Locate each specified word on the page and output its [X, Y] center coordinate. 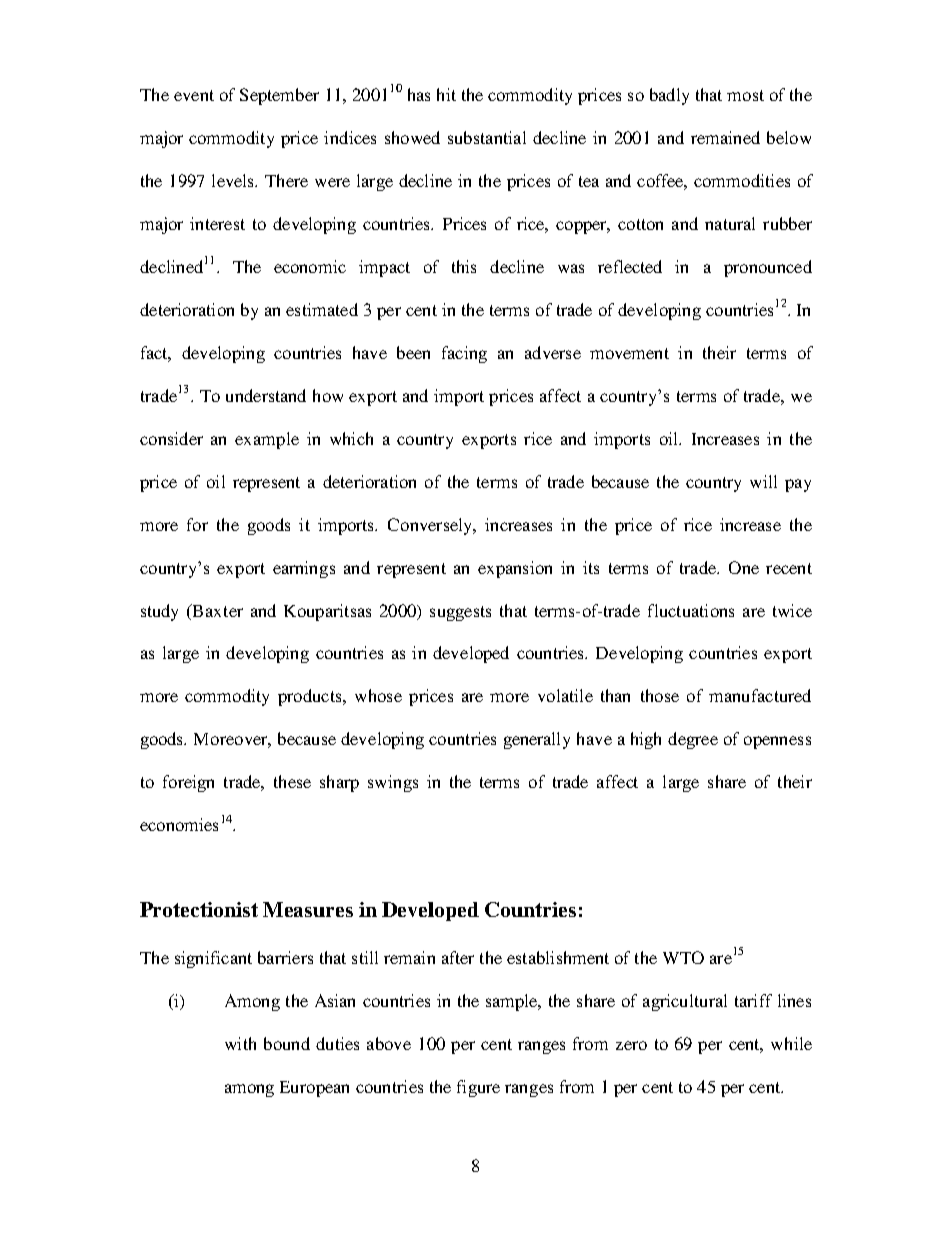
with [240, 1043]
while [791, 1043]
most [745, 95]
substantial [487, 137]
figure [478, 1088]
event [194, 95]
